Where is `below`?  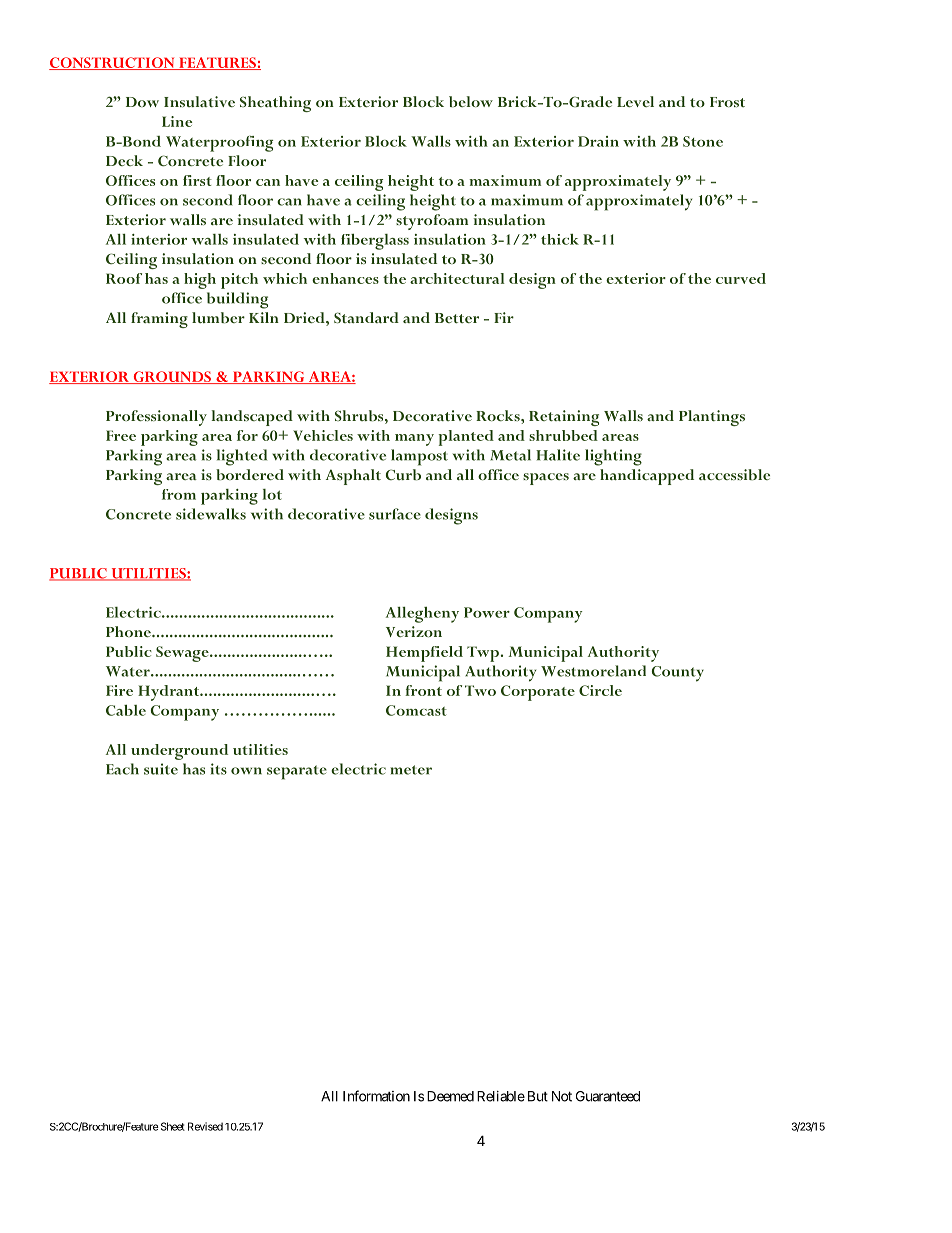 below is located at coordinates (471, 102).
